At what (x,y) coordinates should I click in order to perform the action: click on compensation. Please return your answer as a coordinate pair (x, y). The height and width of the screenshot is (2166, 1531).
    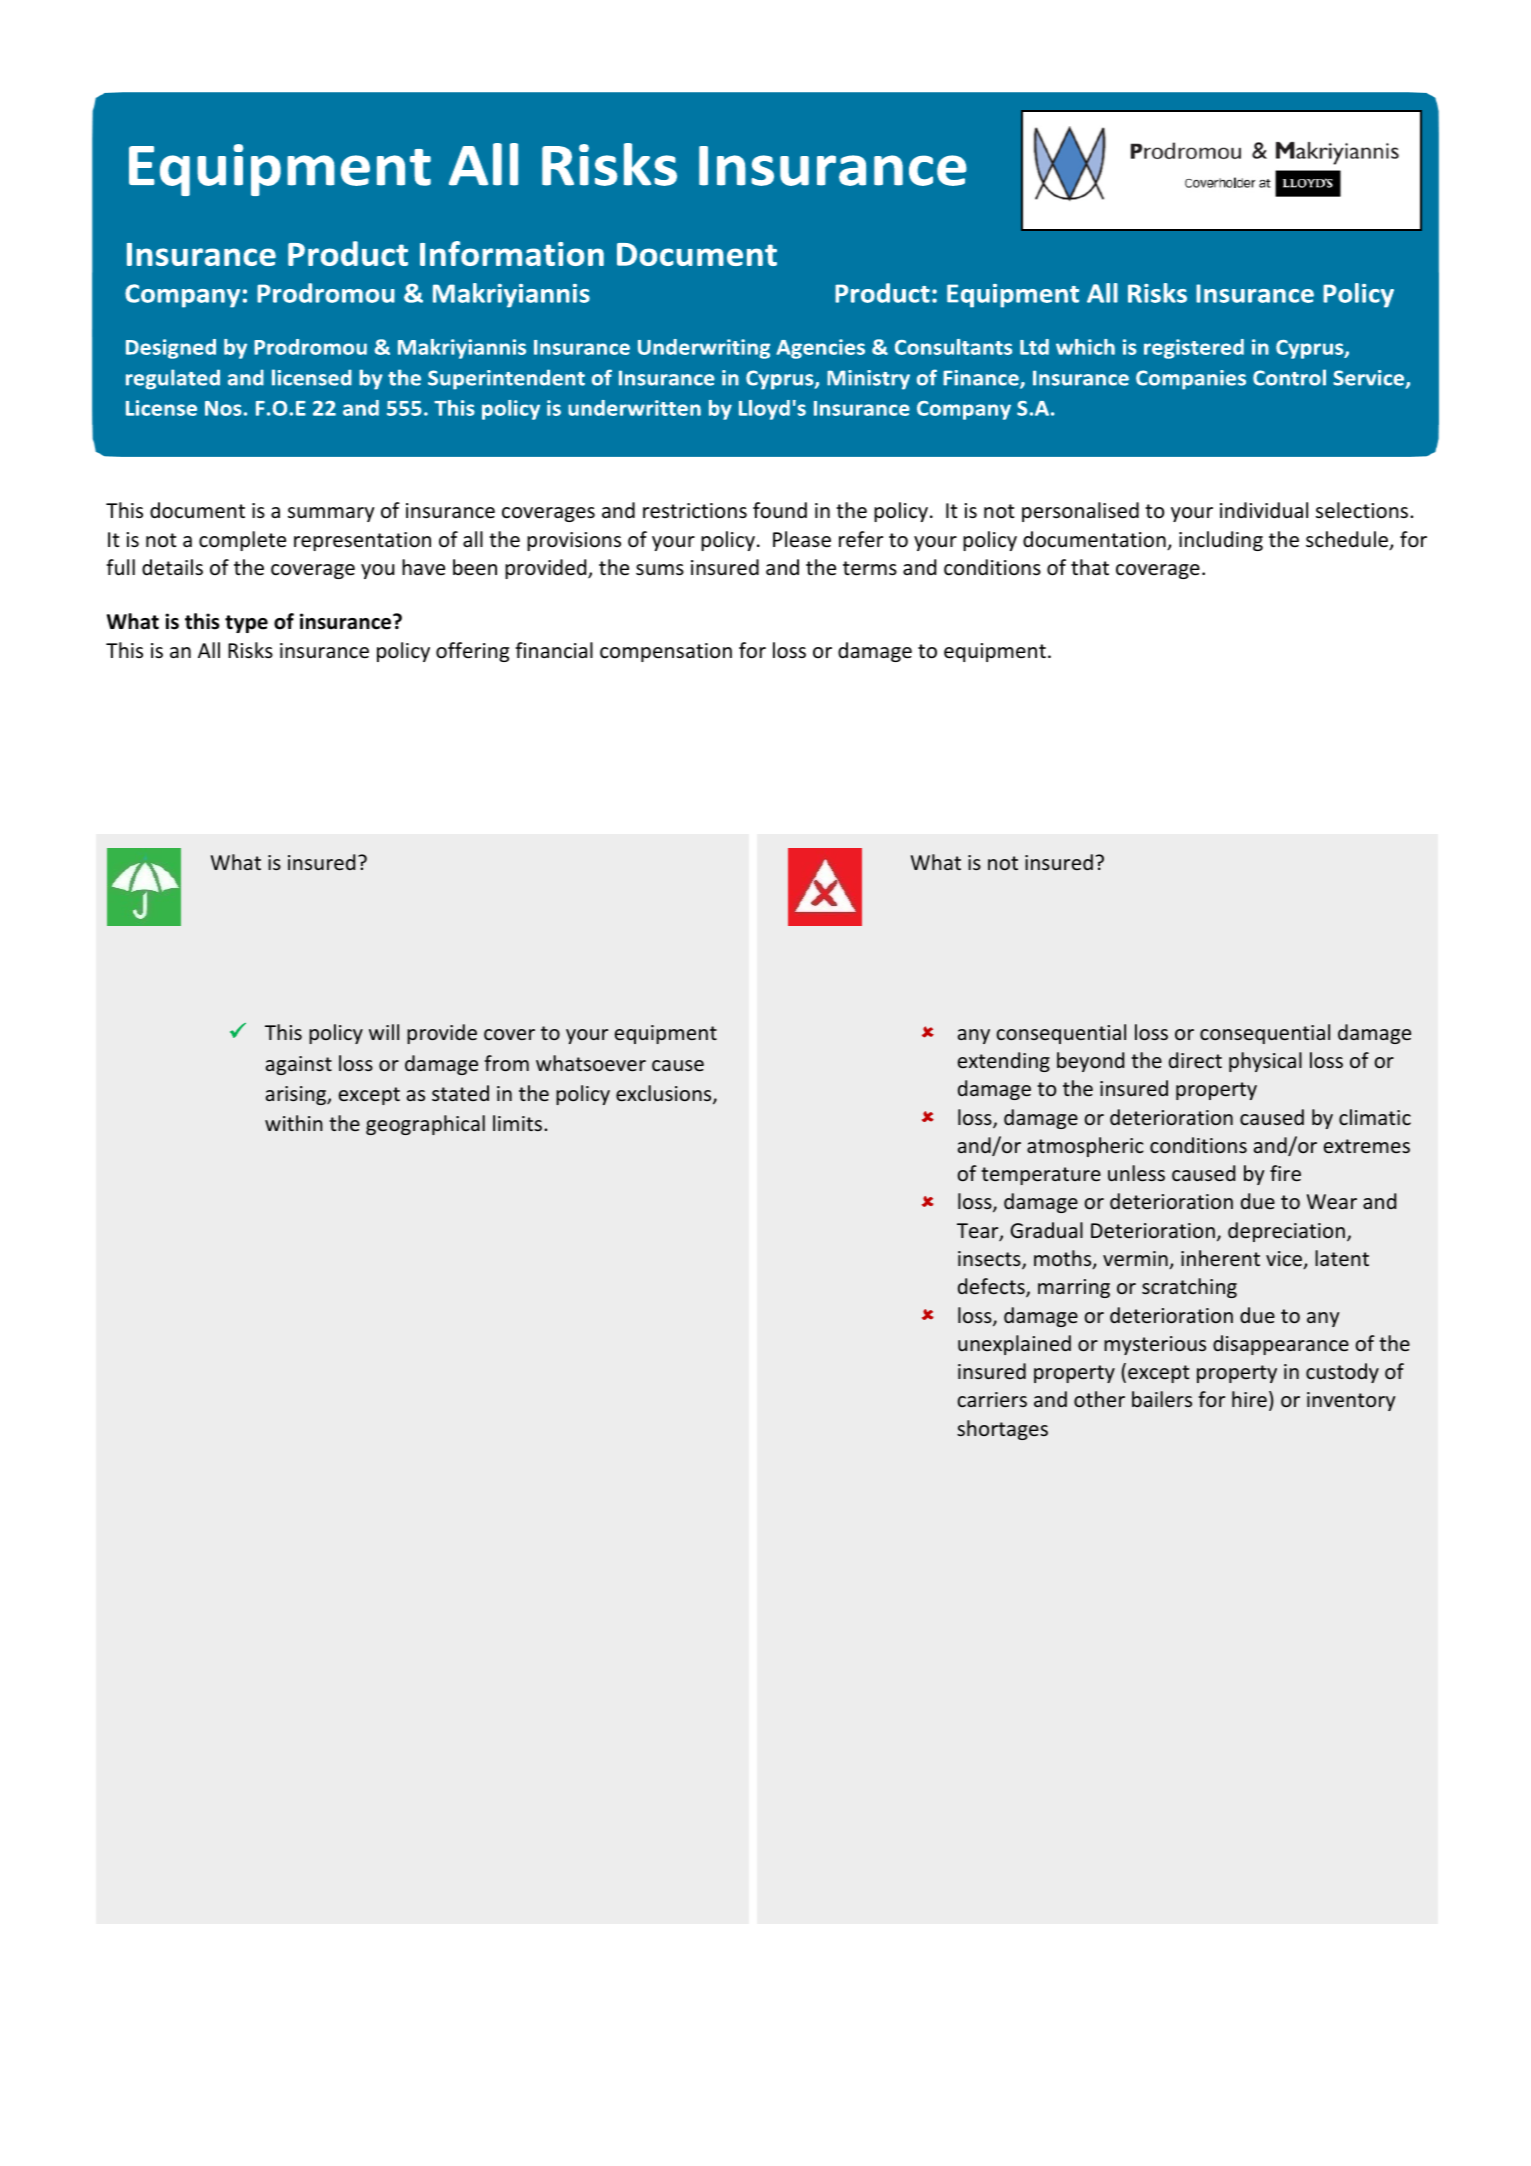
    Looking at the image, I should click on (666, 652).
